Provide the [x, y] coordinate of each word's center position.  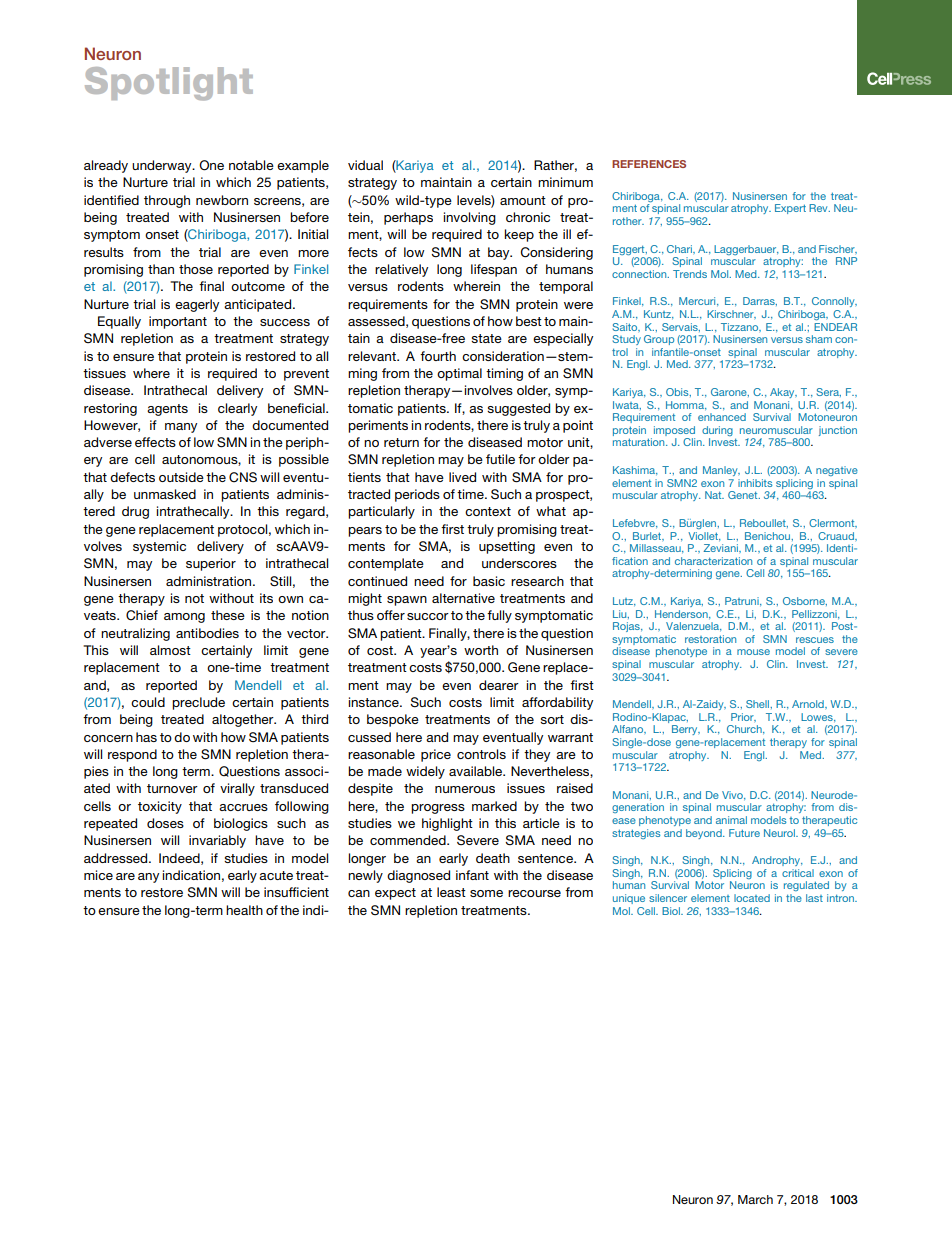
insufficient [296, 892]
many [181, 428]
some [486, 893]
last [814, 898]
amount [523, 200]
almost [170, 650]
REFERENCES [649, 164]
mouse [753, 652]
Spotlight [169, 84]
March [755, 1199]
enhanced [722, 417]
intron [841, 898]
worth [481, 650]
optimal [459, 374]
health [244, 910]
